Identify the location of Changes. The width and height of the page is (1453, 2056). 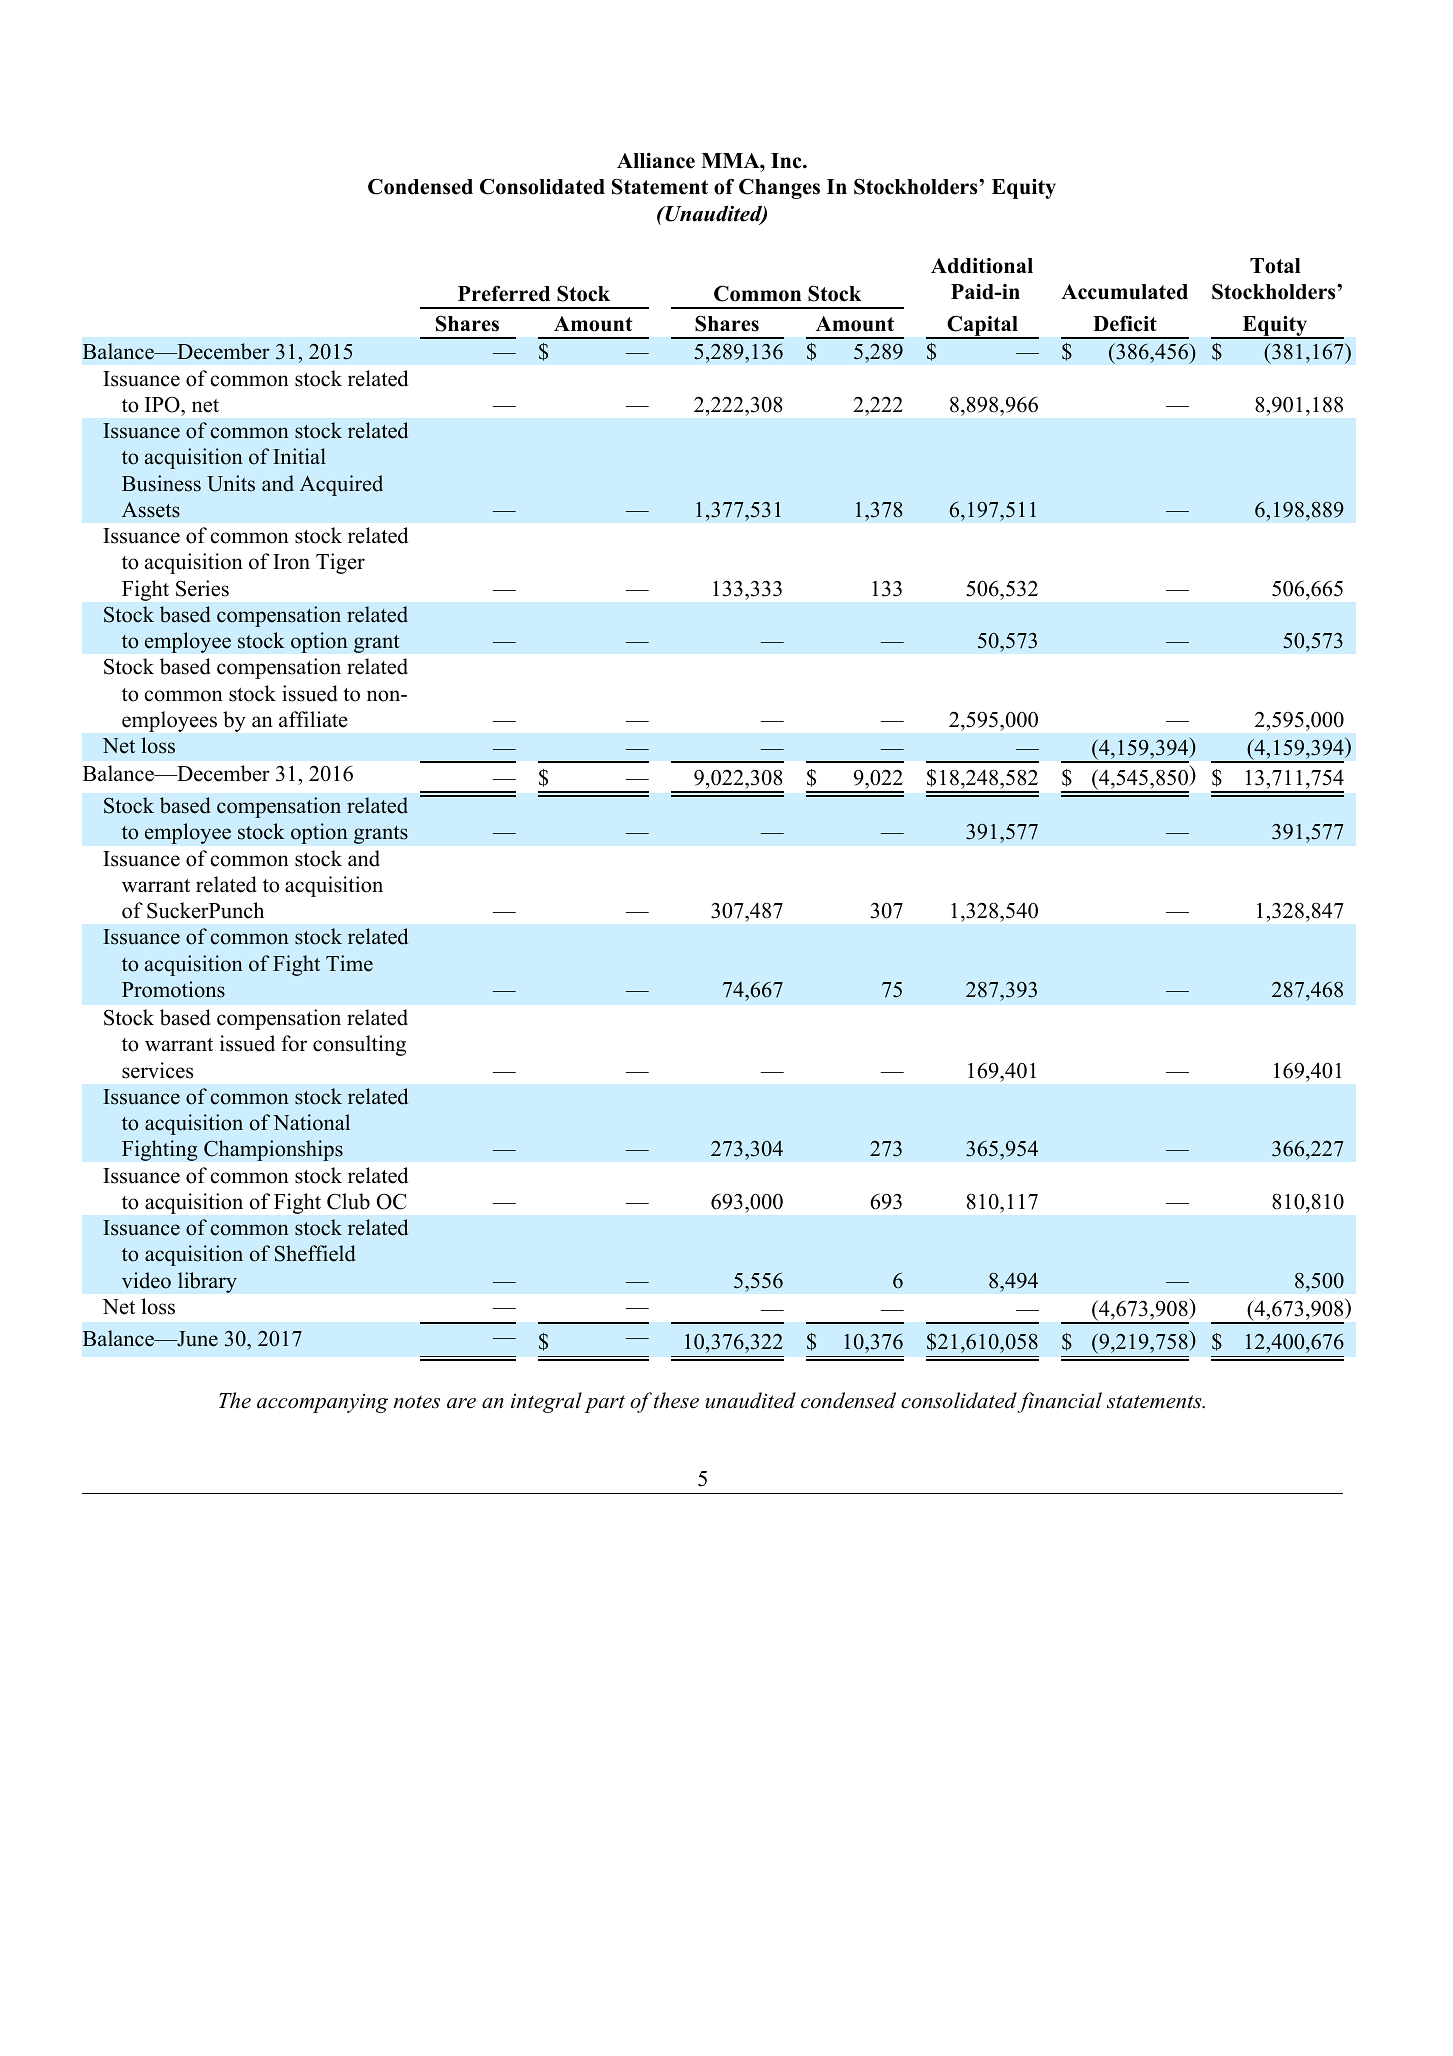
(779, 188).
